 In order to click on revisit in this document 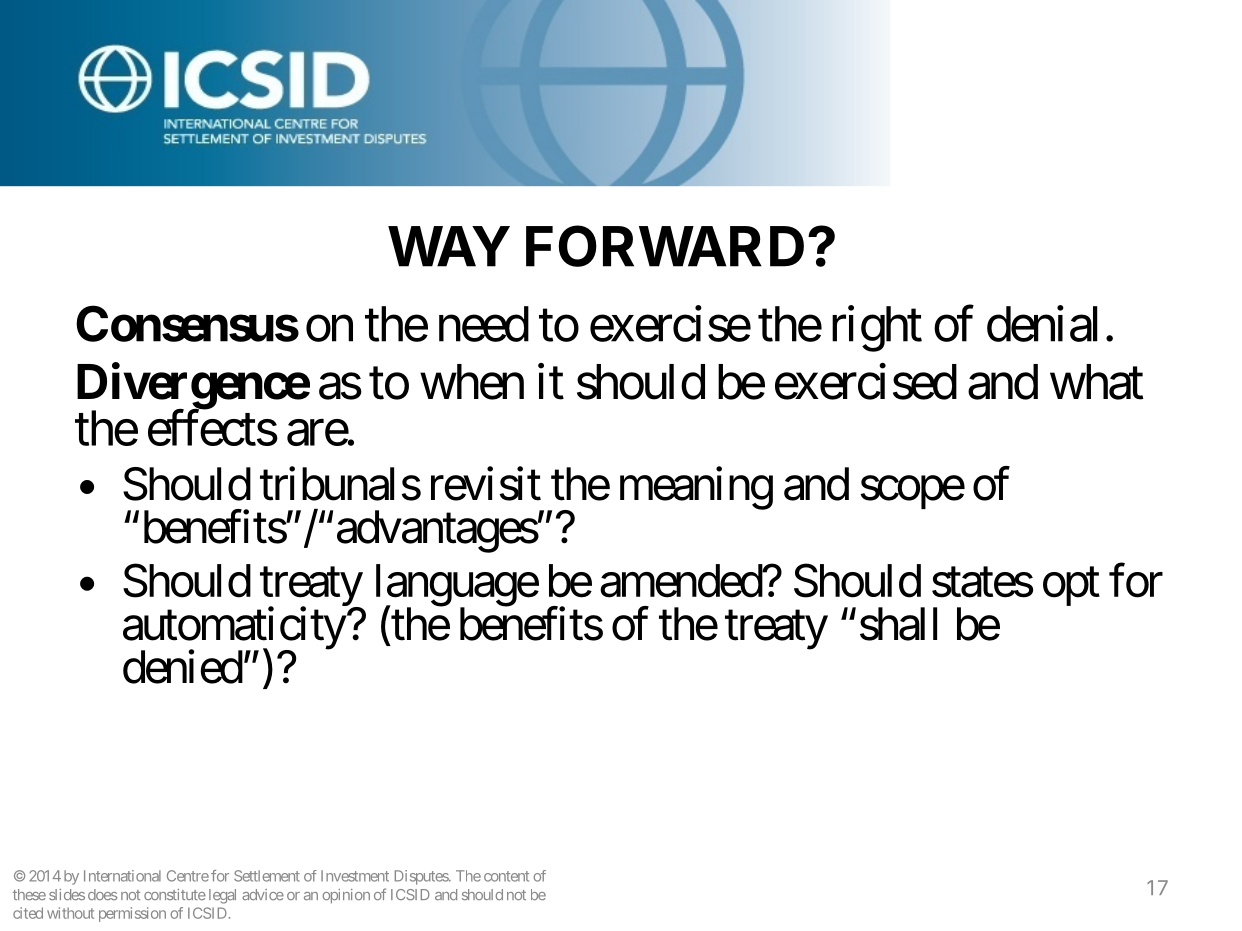, I will do `click(486, 484)`.
